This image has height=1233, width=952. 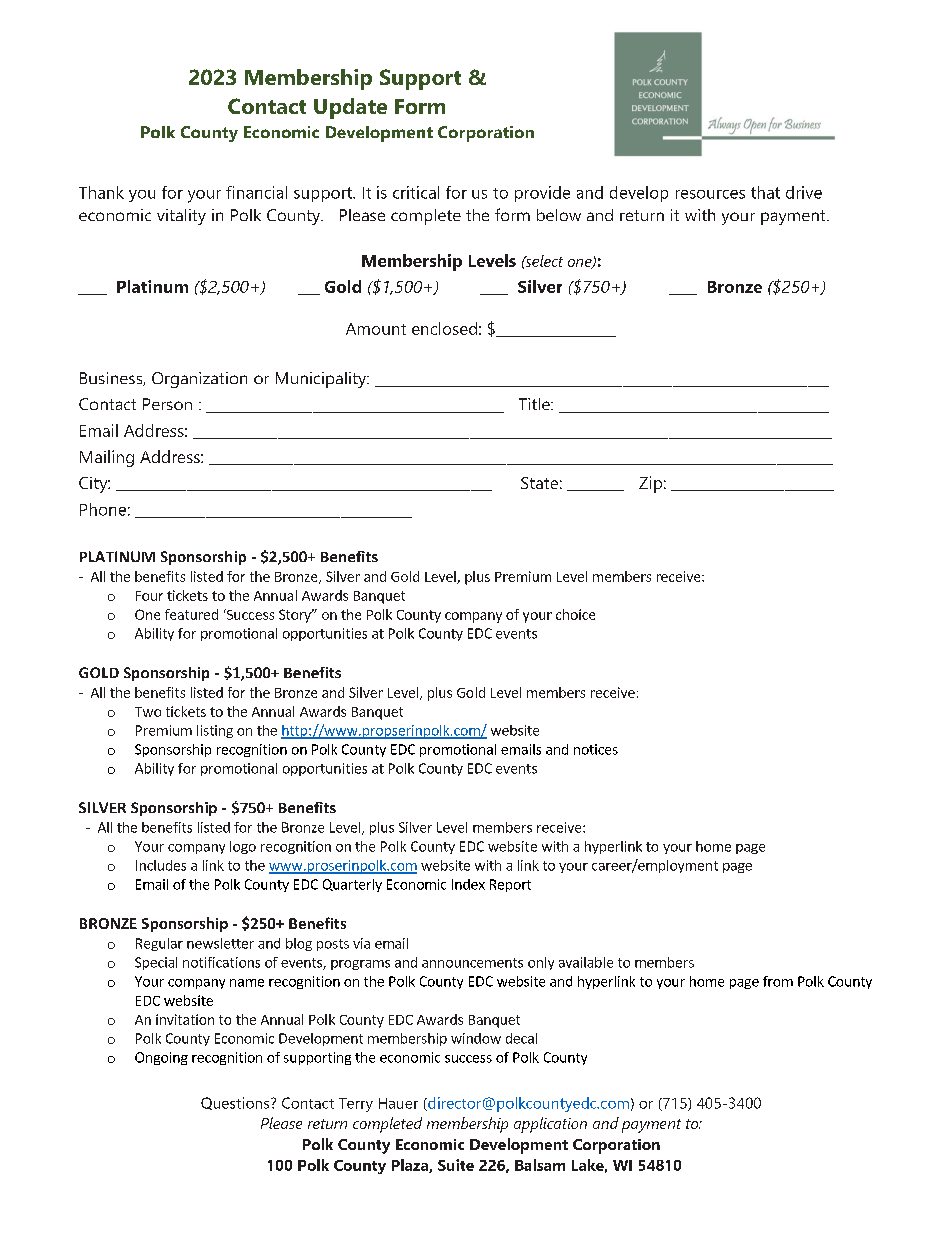 What do you see at coordinates (456, 1165) in the image?
I see `Suite` at bounding box center [456, 1165].
